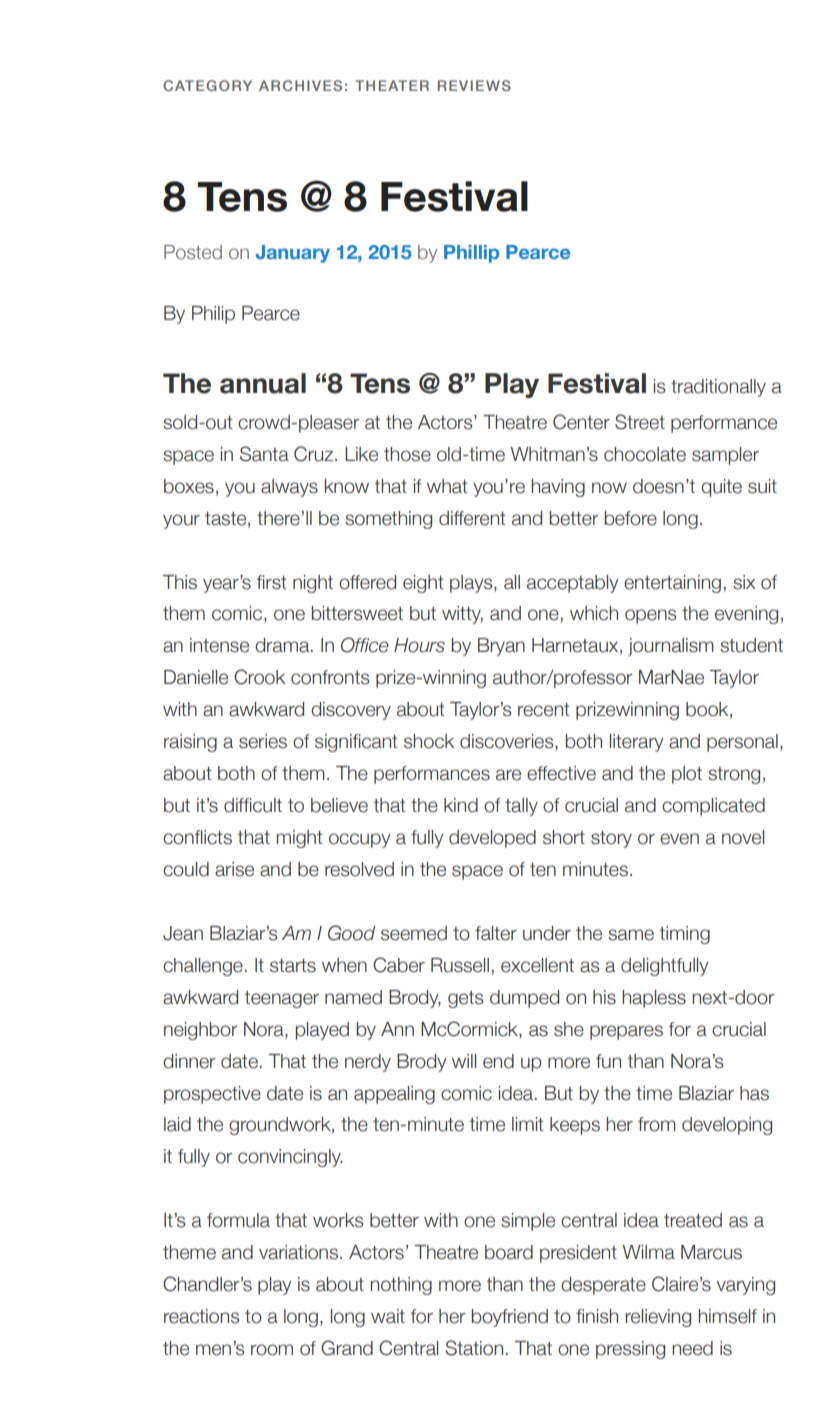 The image size is (840, 1415). I want to click on prospective, so click(212, 1095).
